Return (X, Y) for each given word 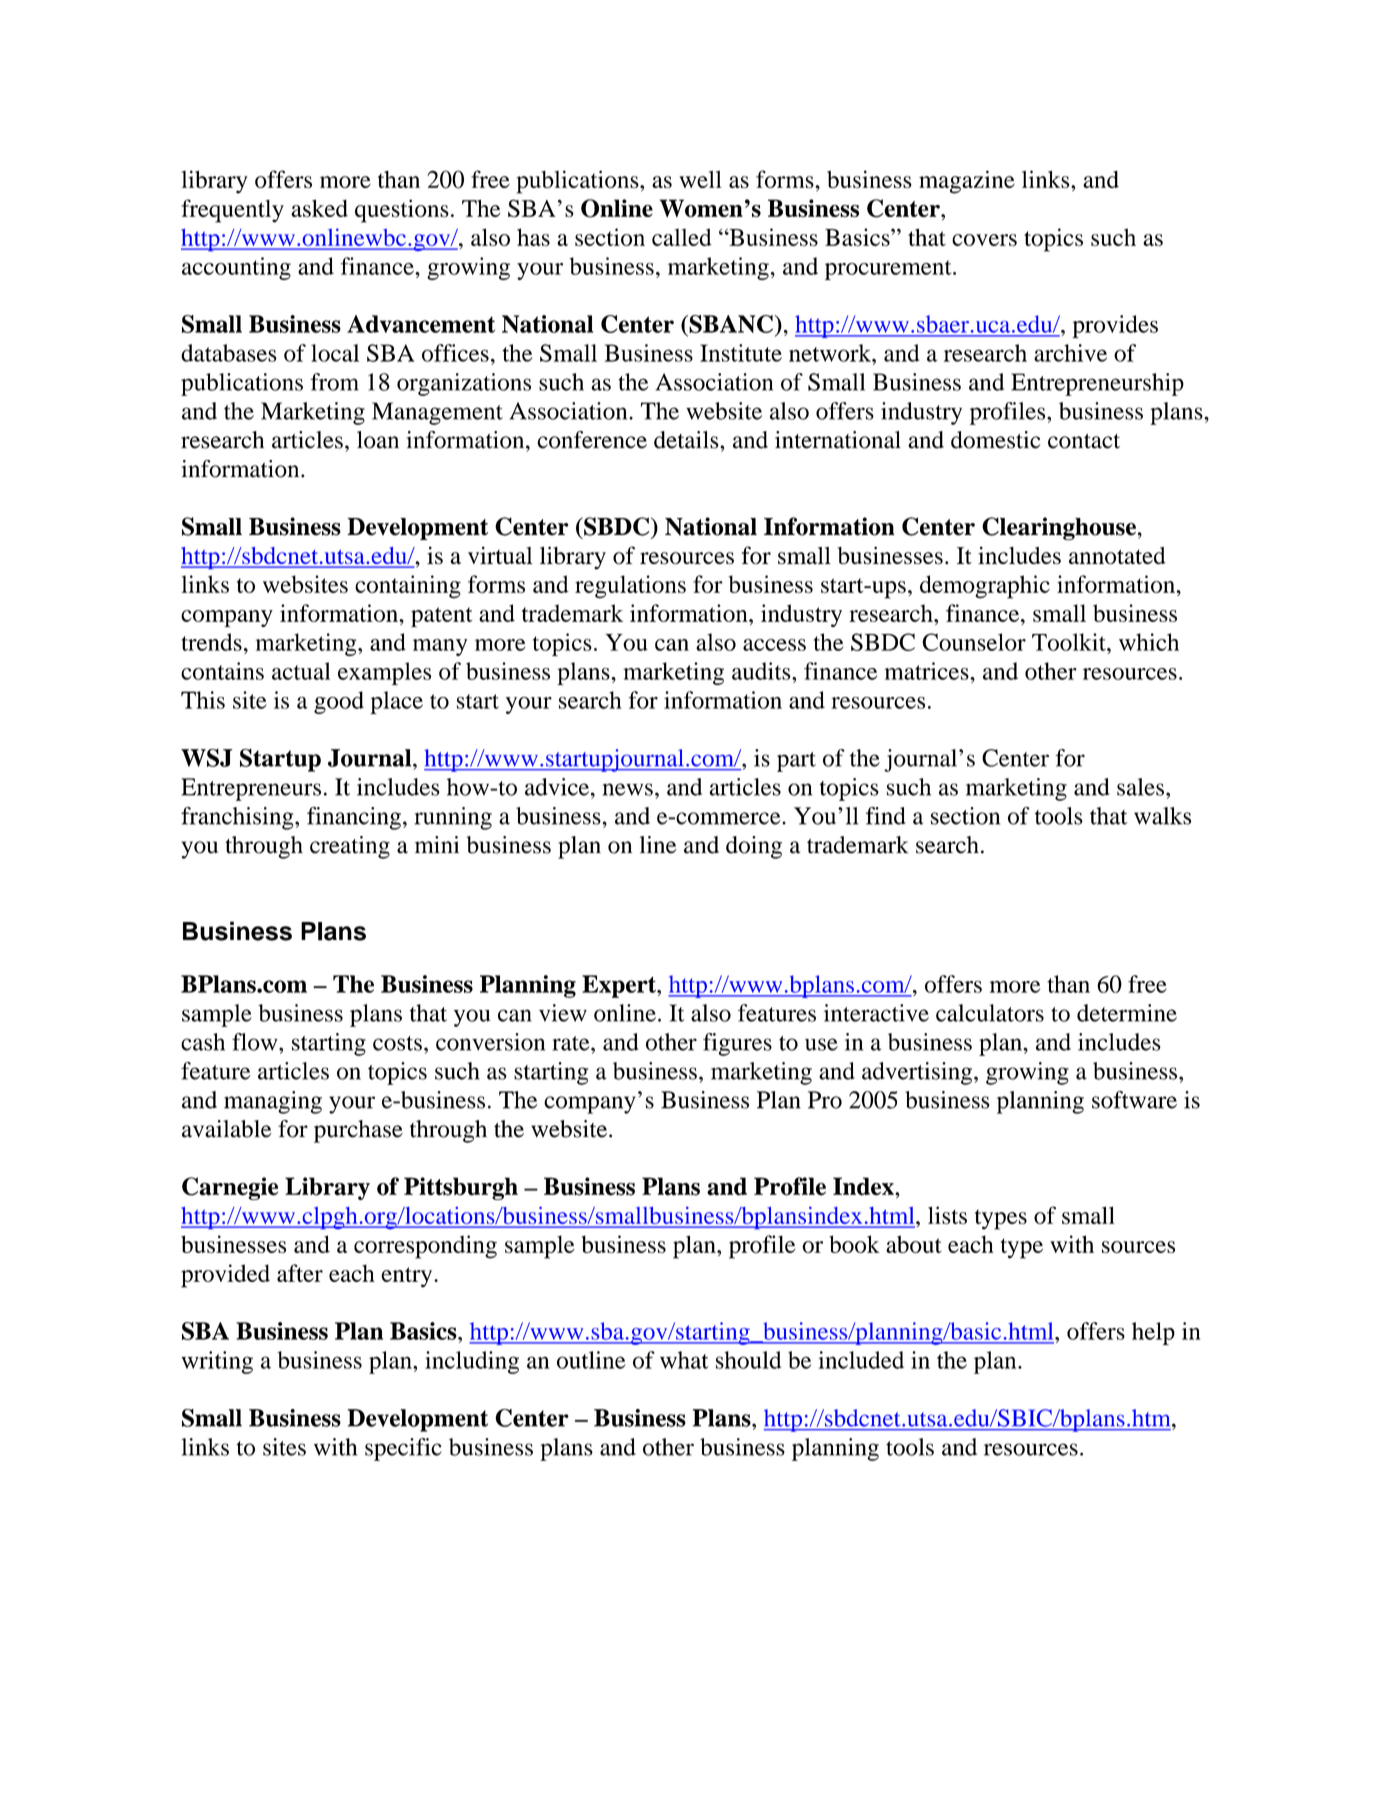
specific (403, 1449)
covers (984, 240)
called (682, 237)
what (684, 1360)
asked (319, 208)
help (1153, 1333)
